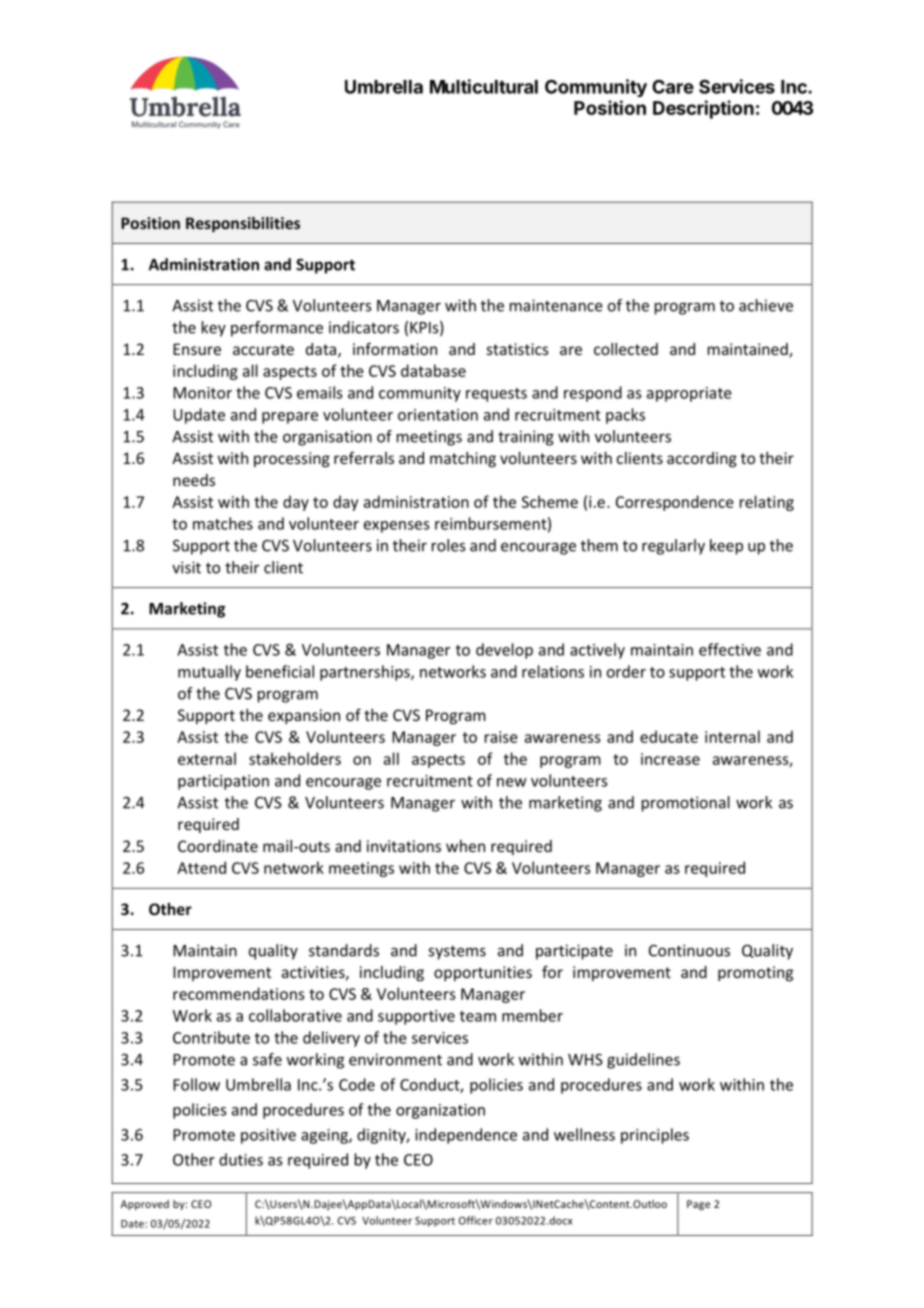  I want to click on key, so click(214, 329).
